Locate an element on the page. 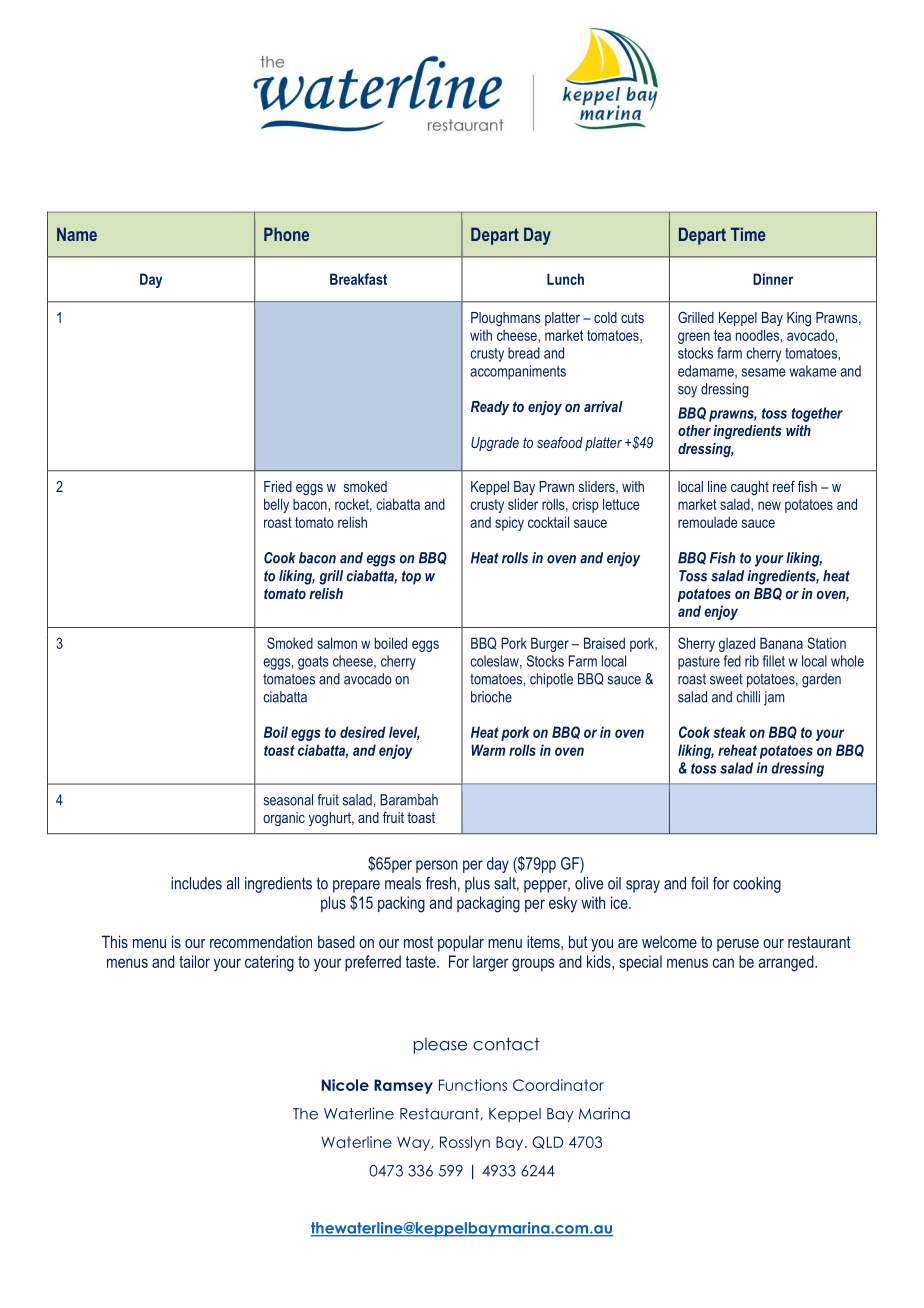 This document has height=1308, width=924. foil is located at coordinates (699, 883).
